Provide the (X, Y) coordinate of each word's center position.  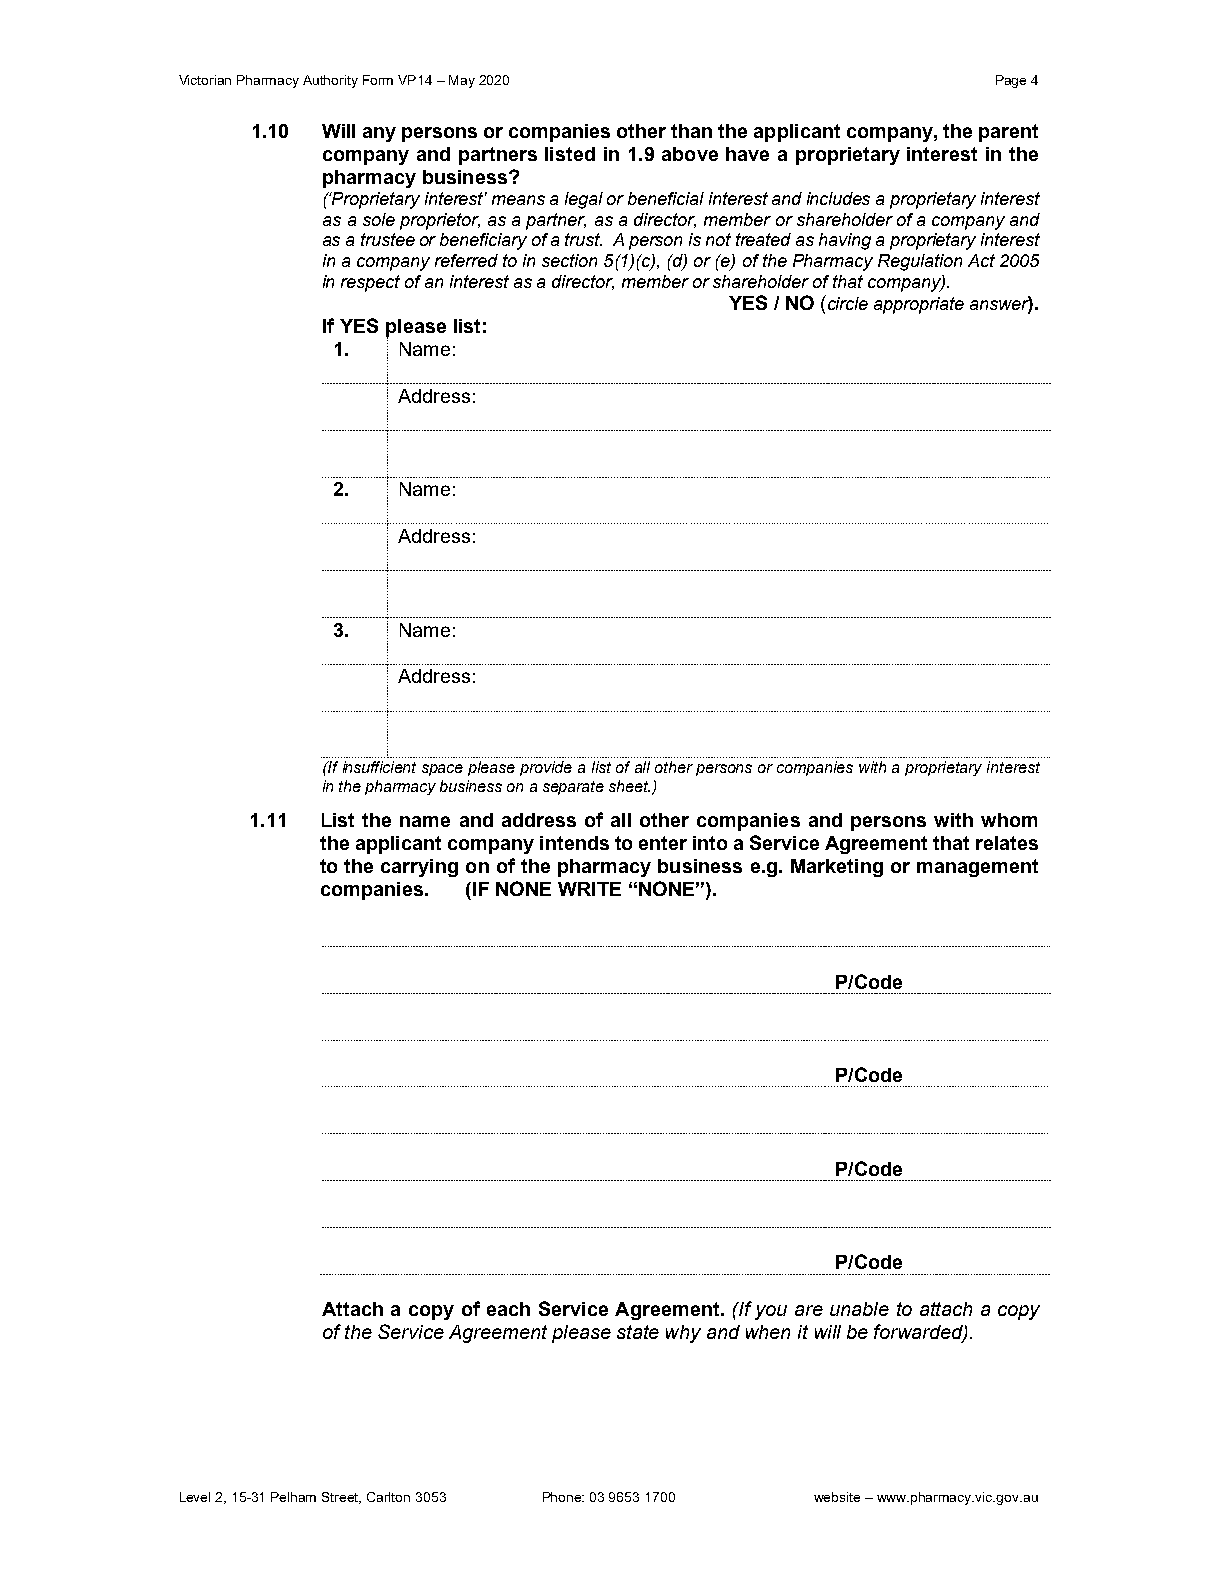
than (691, 131)
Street (341, 1498)
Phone (563, 1497)
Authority (330, 81)
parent (1008, 133)
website (837, 1497)
